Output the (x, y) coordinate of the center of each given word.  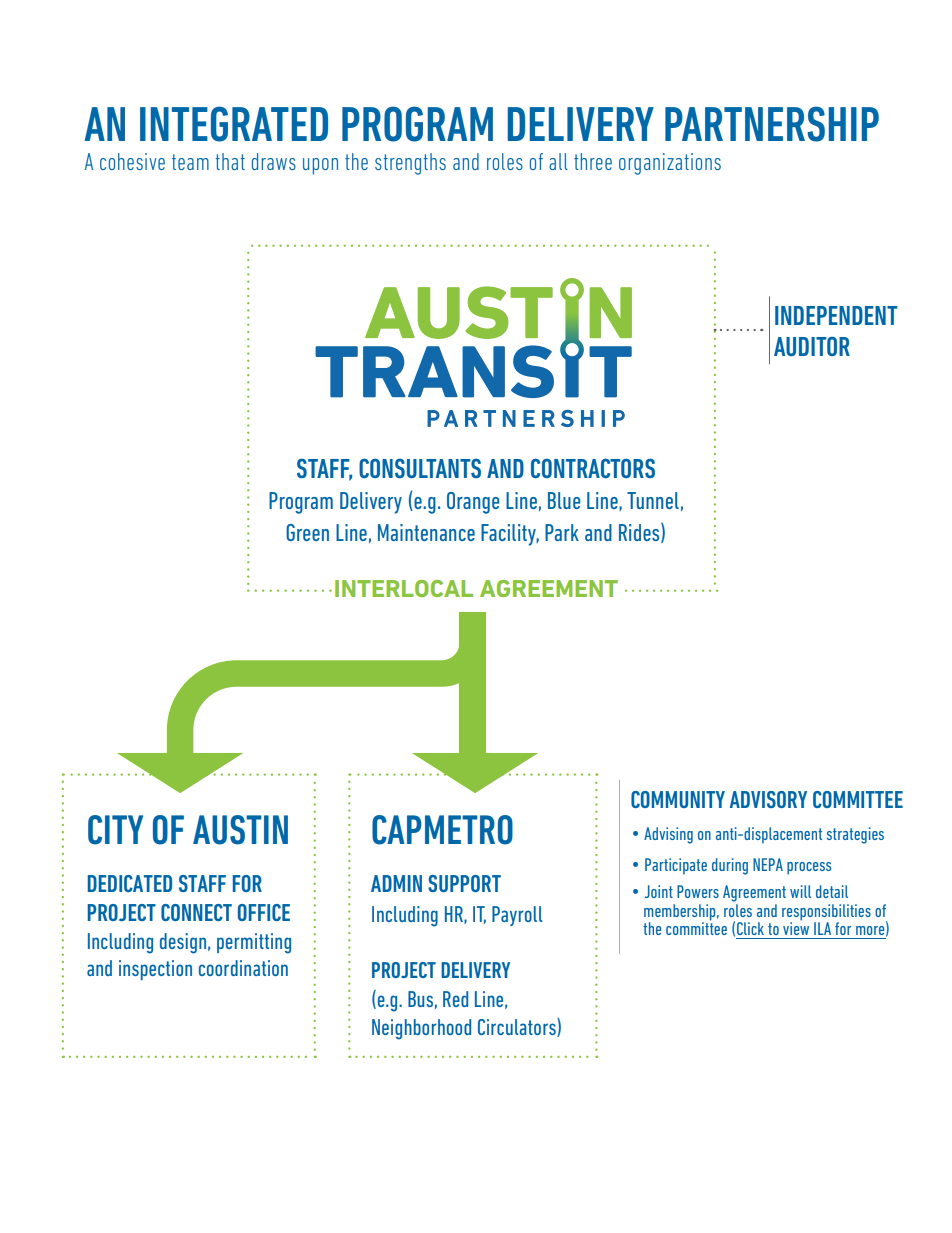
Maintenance (426, 532)
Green (307, 532)
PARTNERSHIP (772, 124)
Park (562, 532)
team (190, 162)
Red (455, 999)
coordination (243, 968)
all (558, 161)
